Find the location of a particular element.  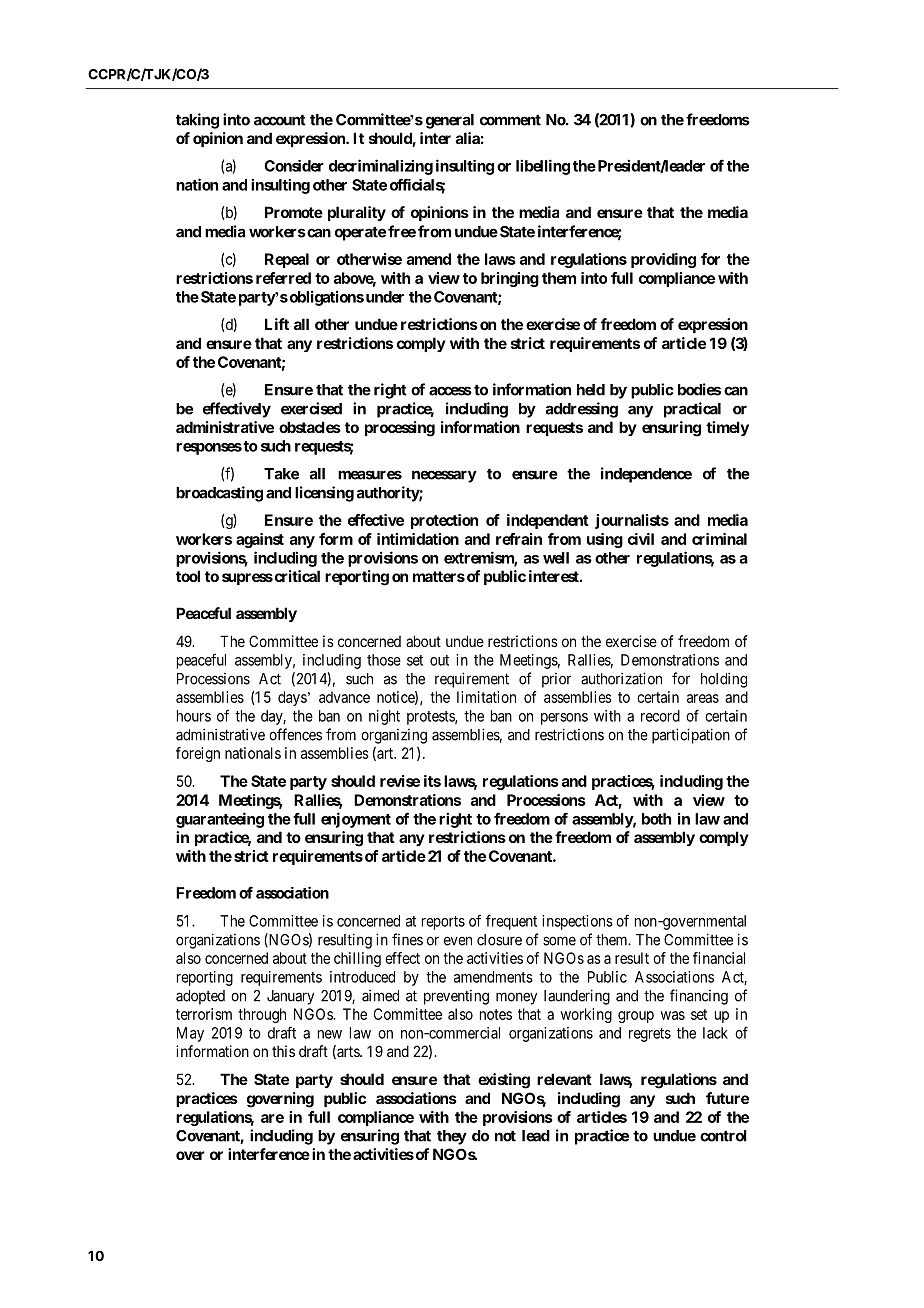

days is located at coordinates (292, 698).
